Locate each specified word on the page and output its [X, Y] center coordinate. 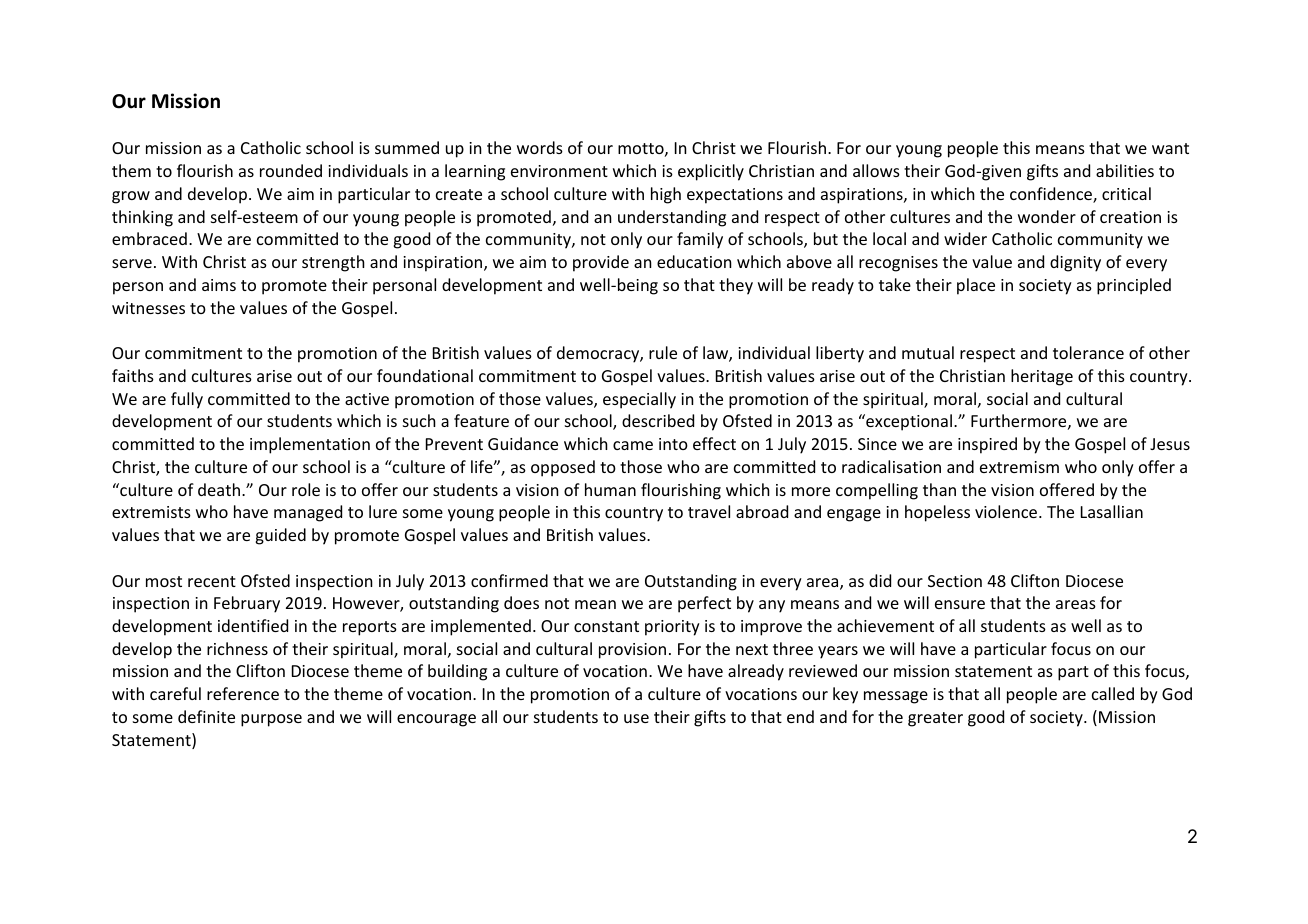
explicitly [711, 172]
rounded [291, 170]
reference [243, 693]
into [673, 444]
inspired [987, 445]
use [636, 718]
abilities [1125, 170]
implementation [310, 445]
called [1113, 693]
